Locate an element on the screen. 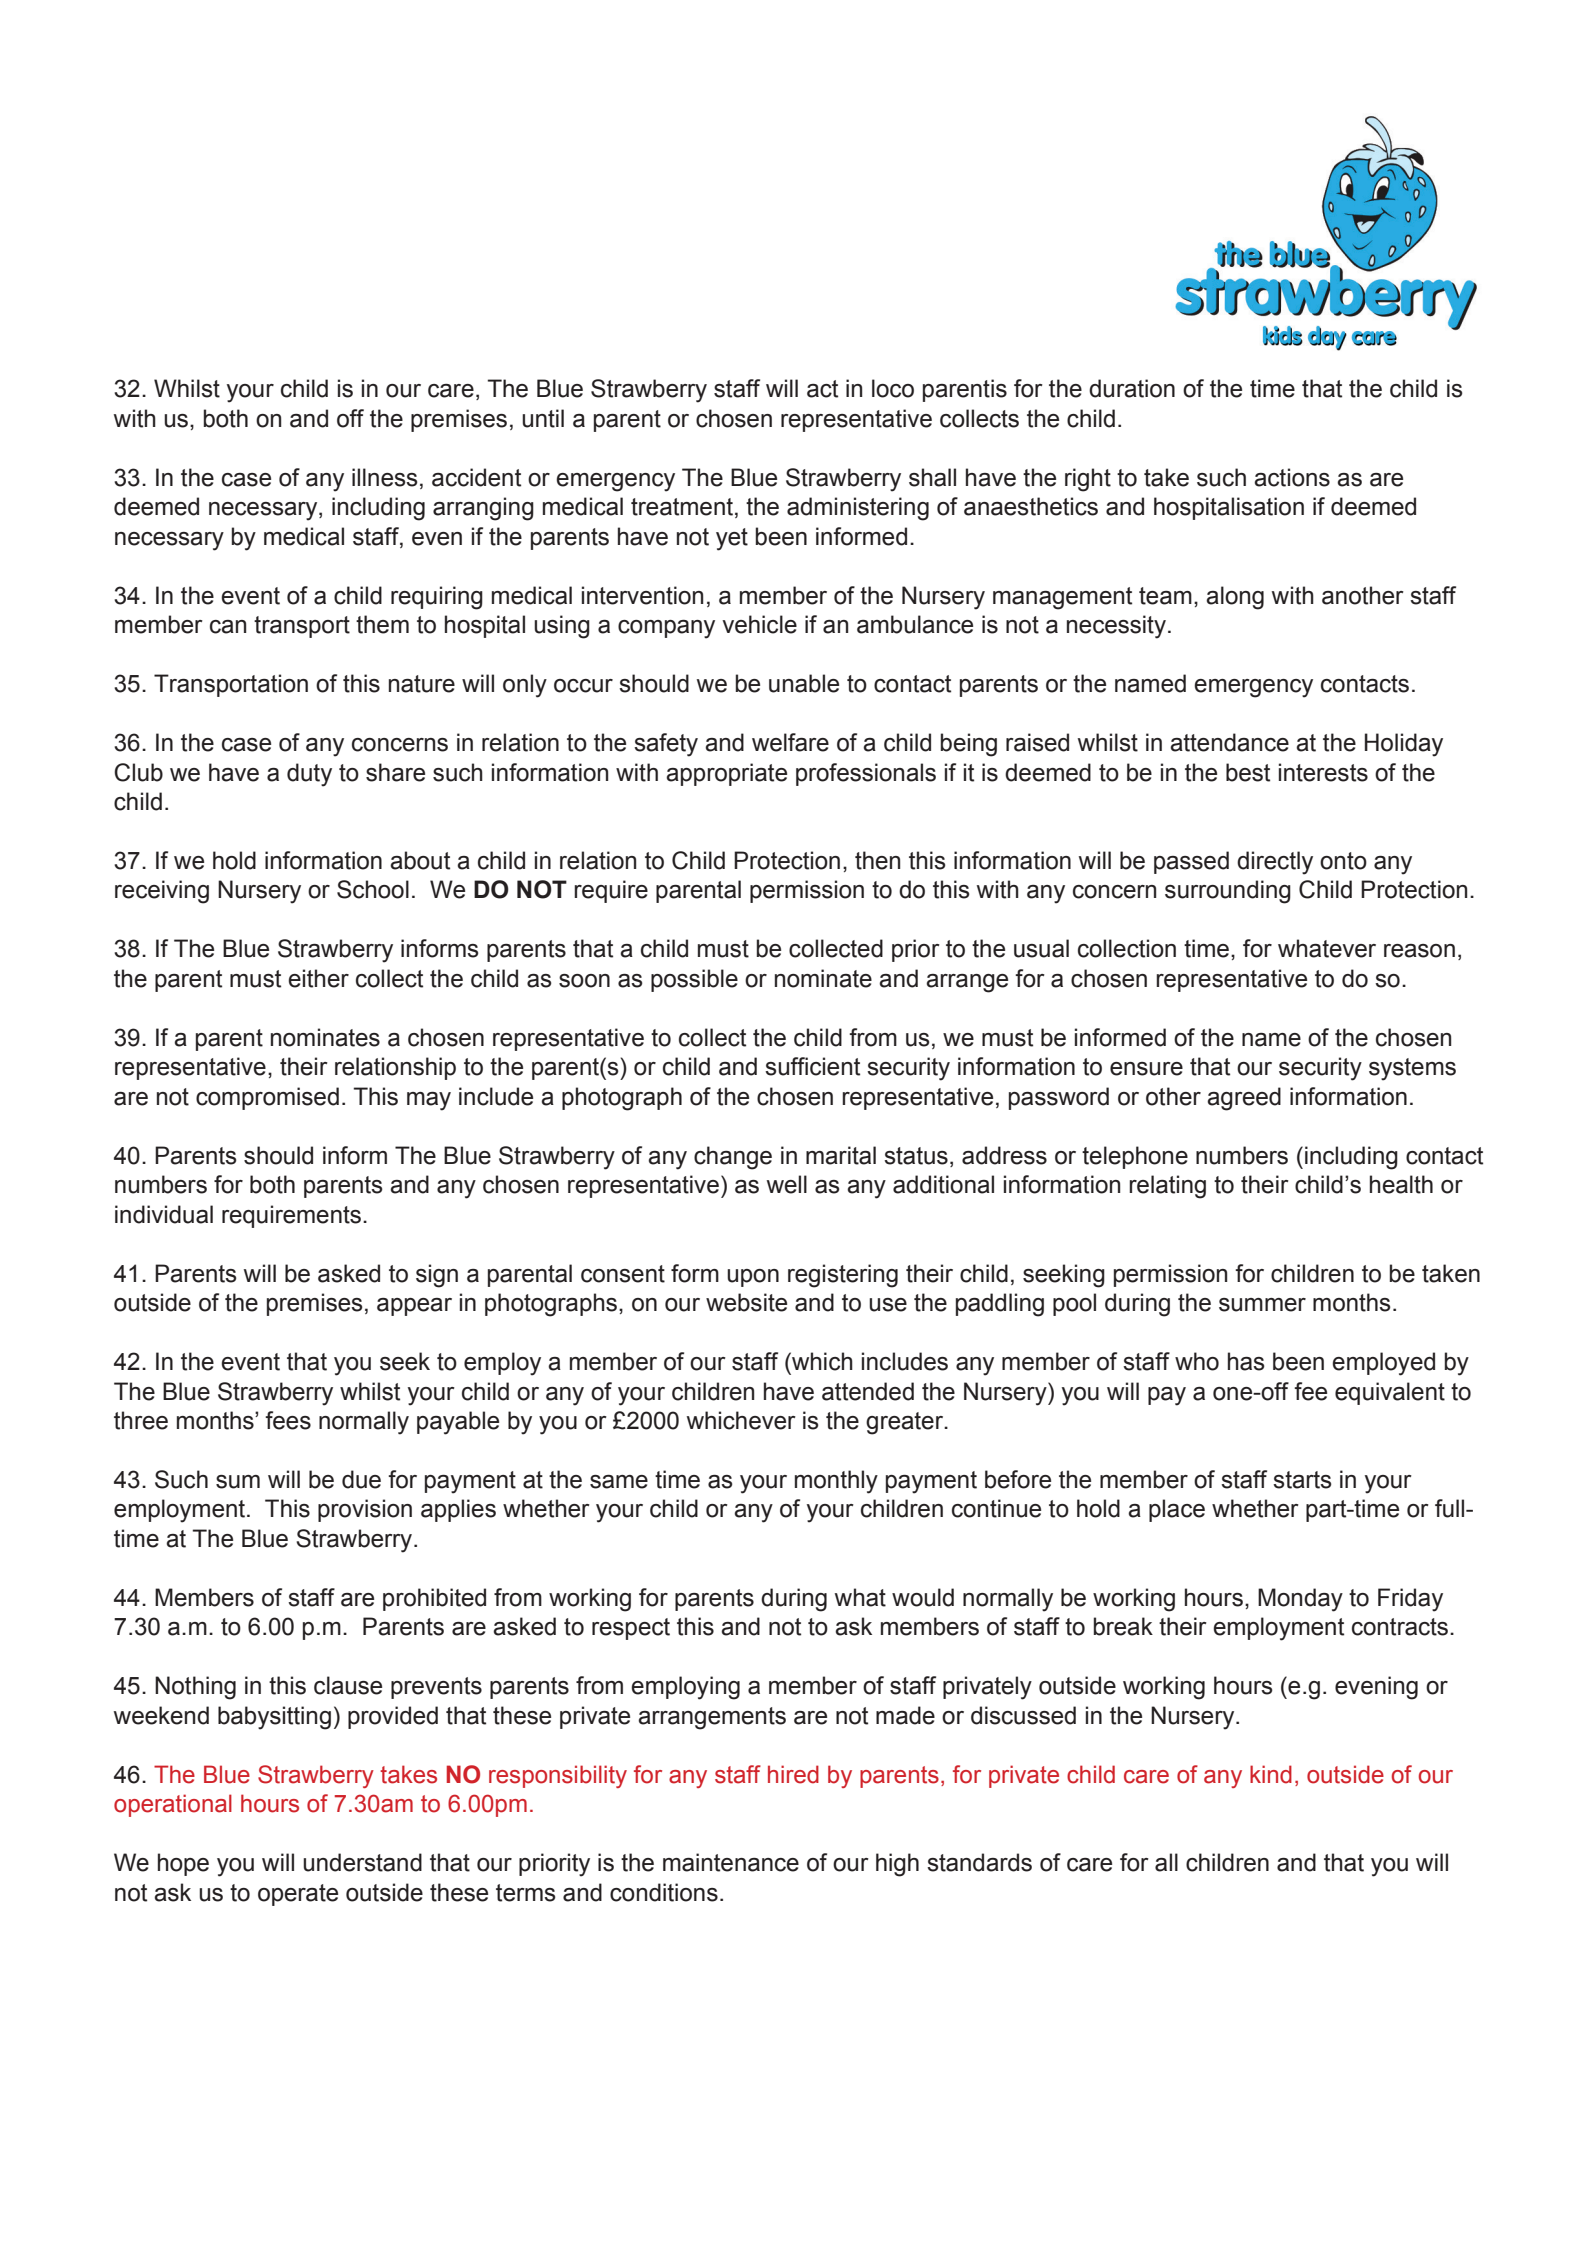  compromised is located at coordinates (267, 1098).
